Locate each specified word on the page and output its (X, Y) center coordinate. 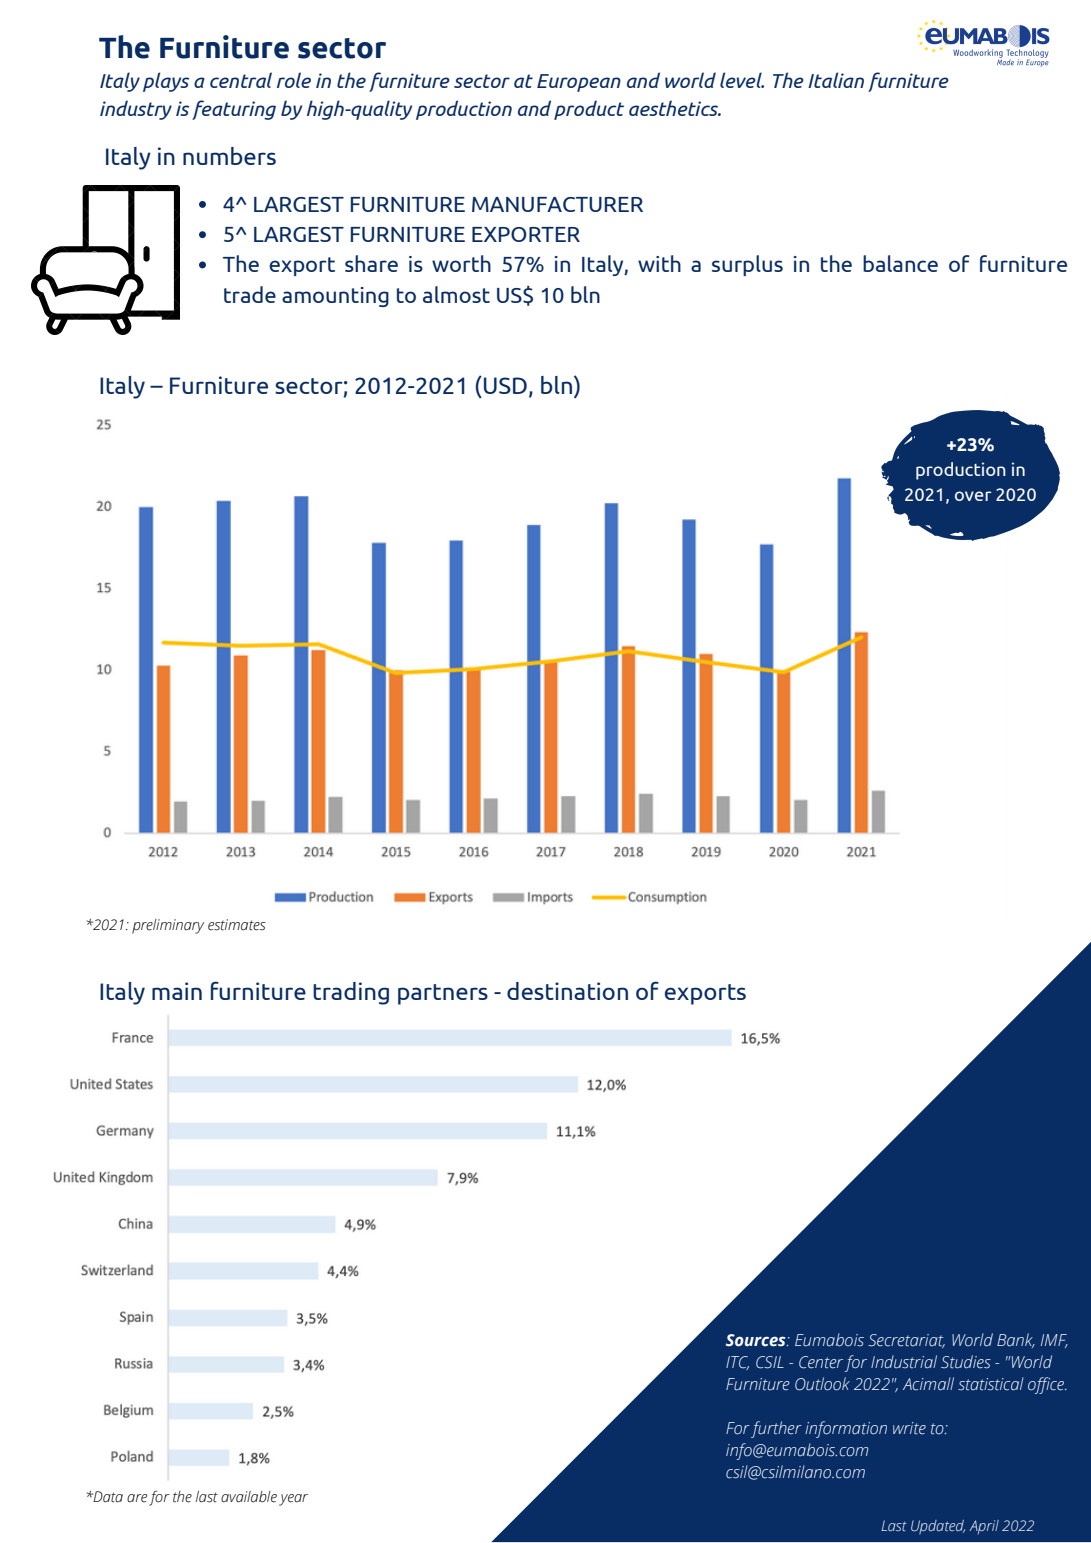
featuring (234, 110)
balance (900, 263)
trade (250, 294)
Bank (1016, 1340)
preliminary (168, 926)
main (177, 991)
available (249, 1497)
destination (567, 991)
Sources (757, 1340)
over (973, 496)
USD (505, 385)
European (579, 83)
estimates (237, 925)
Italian (836, 80)
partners (443, 994)
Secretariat (906, 1341)
